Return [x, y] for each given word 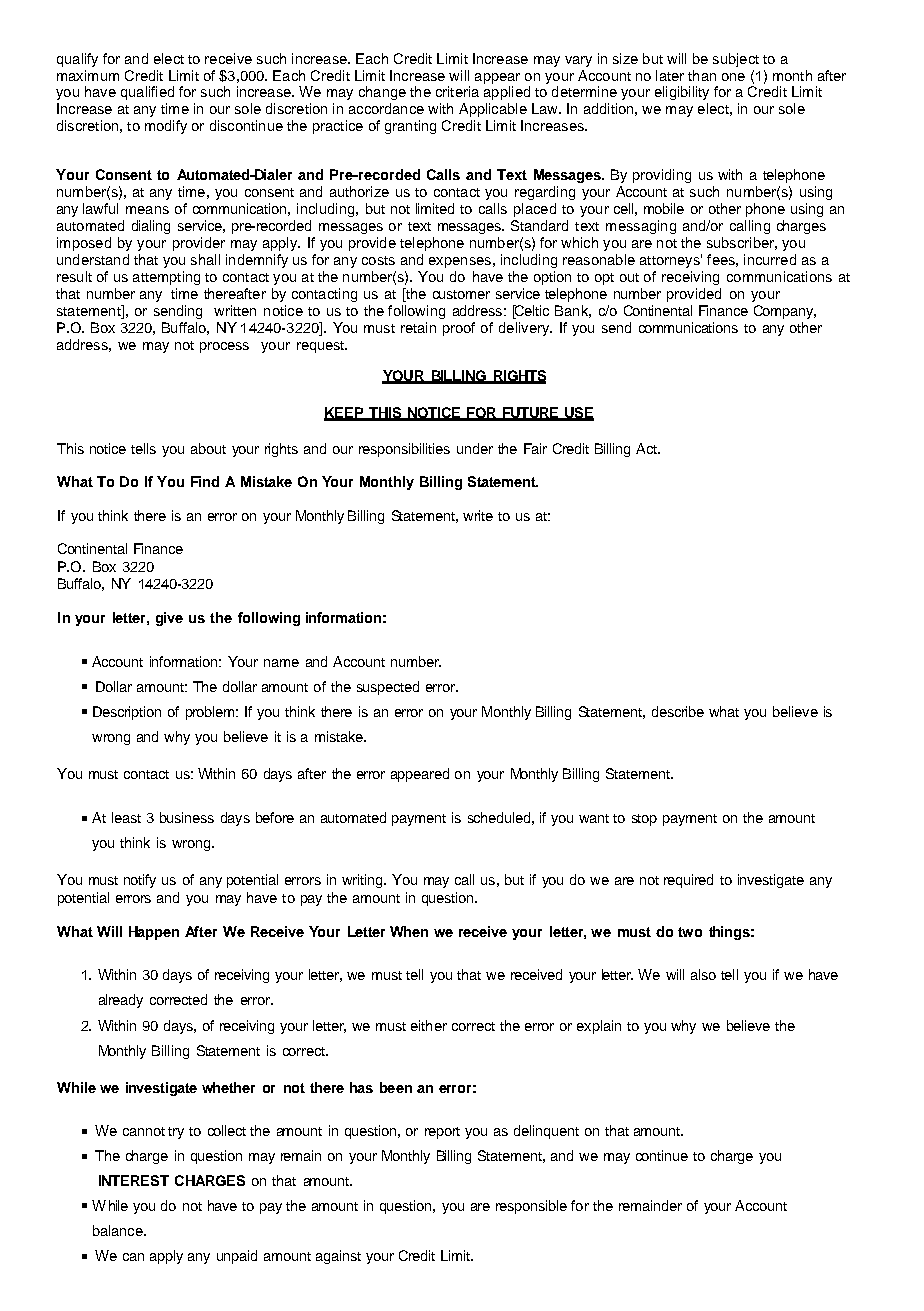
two [690, 932]
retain [418, 327]
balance [119, 1230]
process [224, 347]
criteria [457, 91]
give [169, 619]
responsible [531, 1207]
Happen [154, 933]
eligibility [682, 93]
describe [678, 711]
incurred [770, 259]
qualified [147, 93]
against [338, 1257]
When [409, 931]
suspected [388, 688]
